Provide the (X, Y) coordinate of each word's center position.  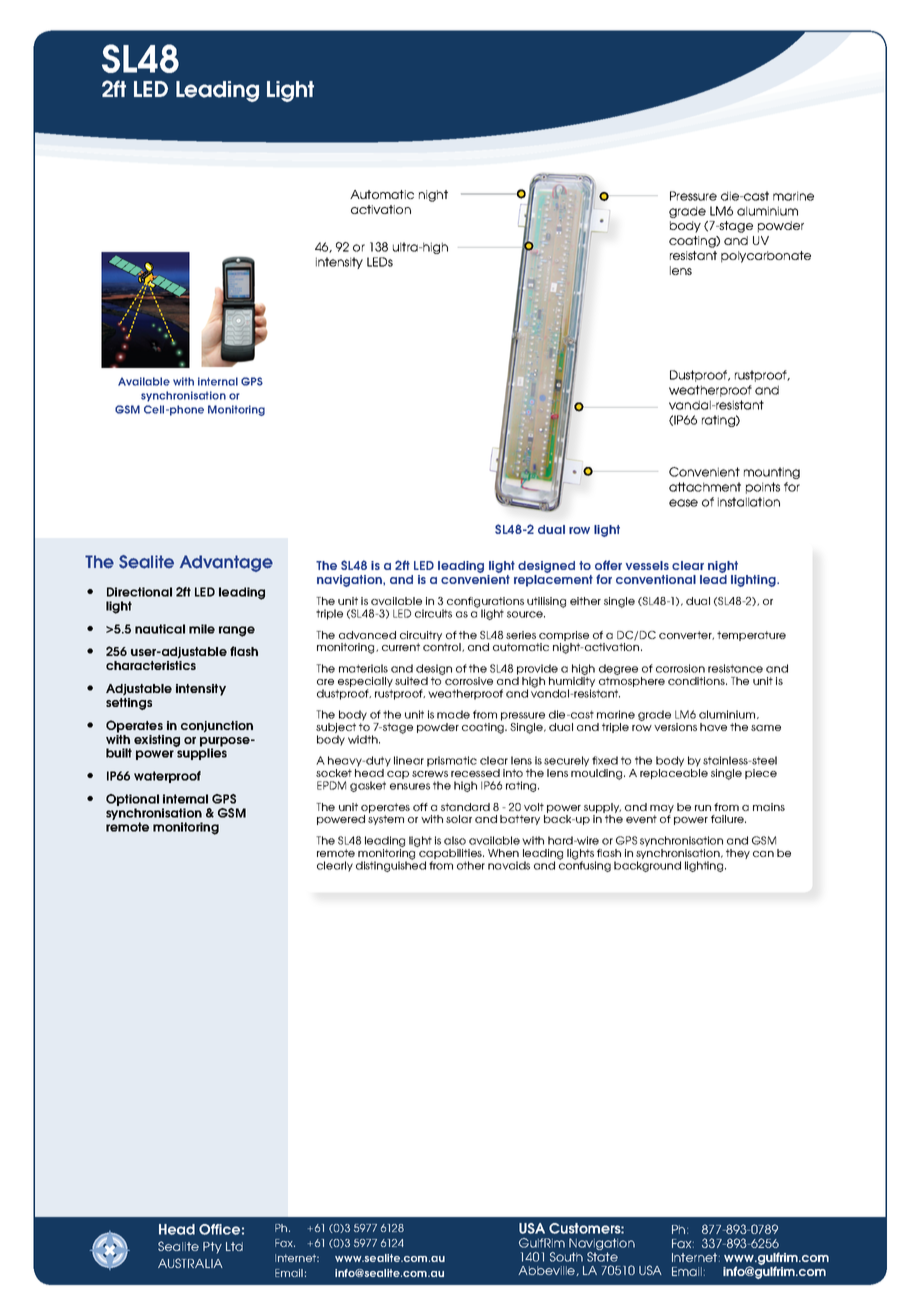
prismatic (452, 761)
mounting (772, 473)
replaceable (674, 774)
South (566, 1257)
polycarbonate (766, 257)
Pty (212, 1248)
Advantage (226, 563)
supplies (201, 753)
